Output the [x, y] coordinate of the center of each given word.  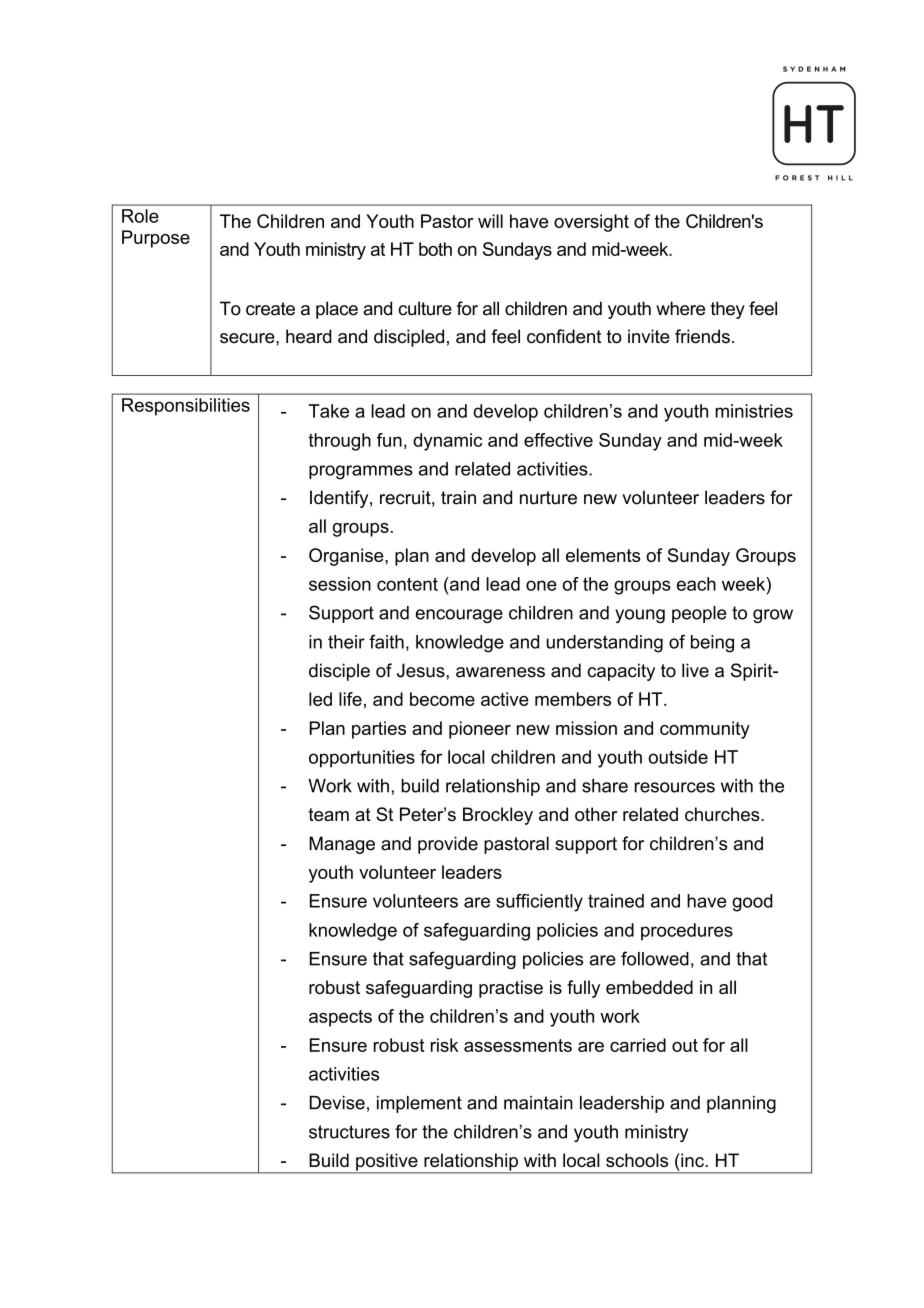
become [442, 699]
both [435, 249]
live [695, 670]
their [346, 642]
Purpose [156, 239]
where [680, 308]
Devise [337, 1103]
